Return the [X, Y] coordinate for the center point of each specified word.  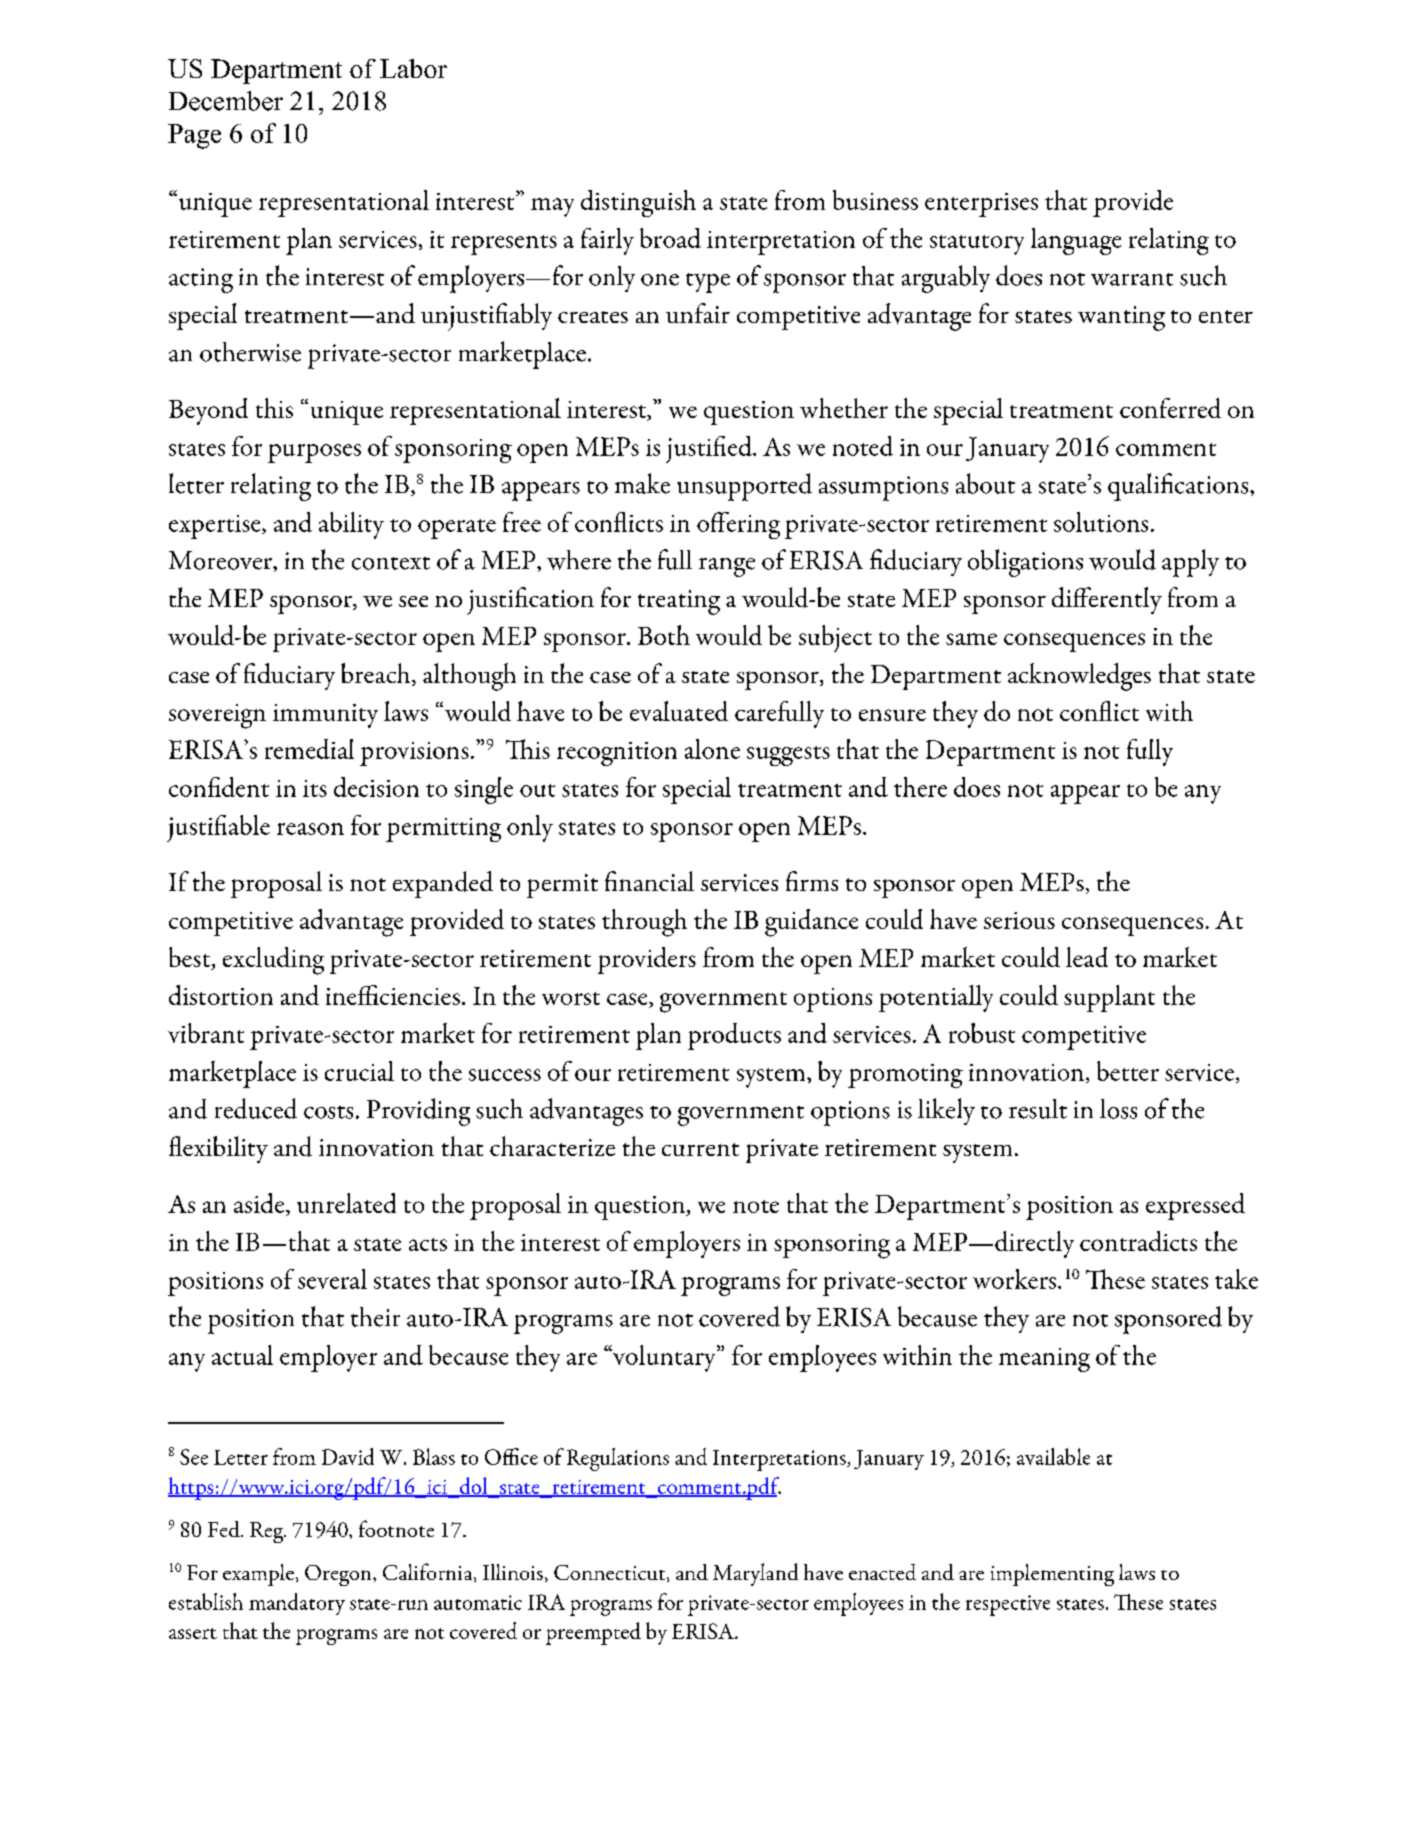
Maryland [755, 1574]
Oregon [339, 1575]
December [226, 101]
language [1076, 241]
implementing [1052, 1575]
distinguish [638, 203]
